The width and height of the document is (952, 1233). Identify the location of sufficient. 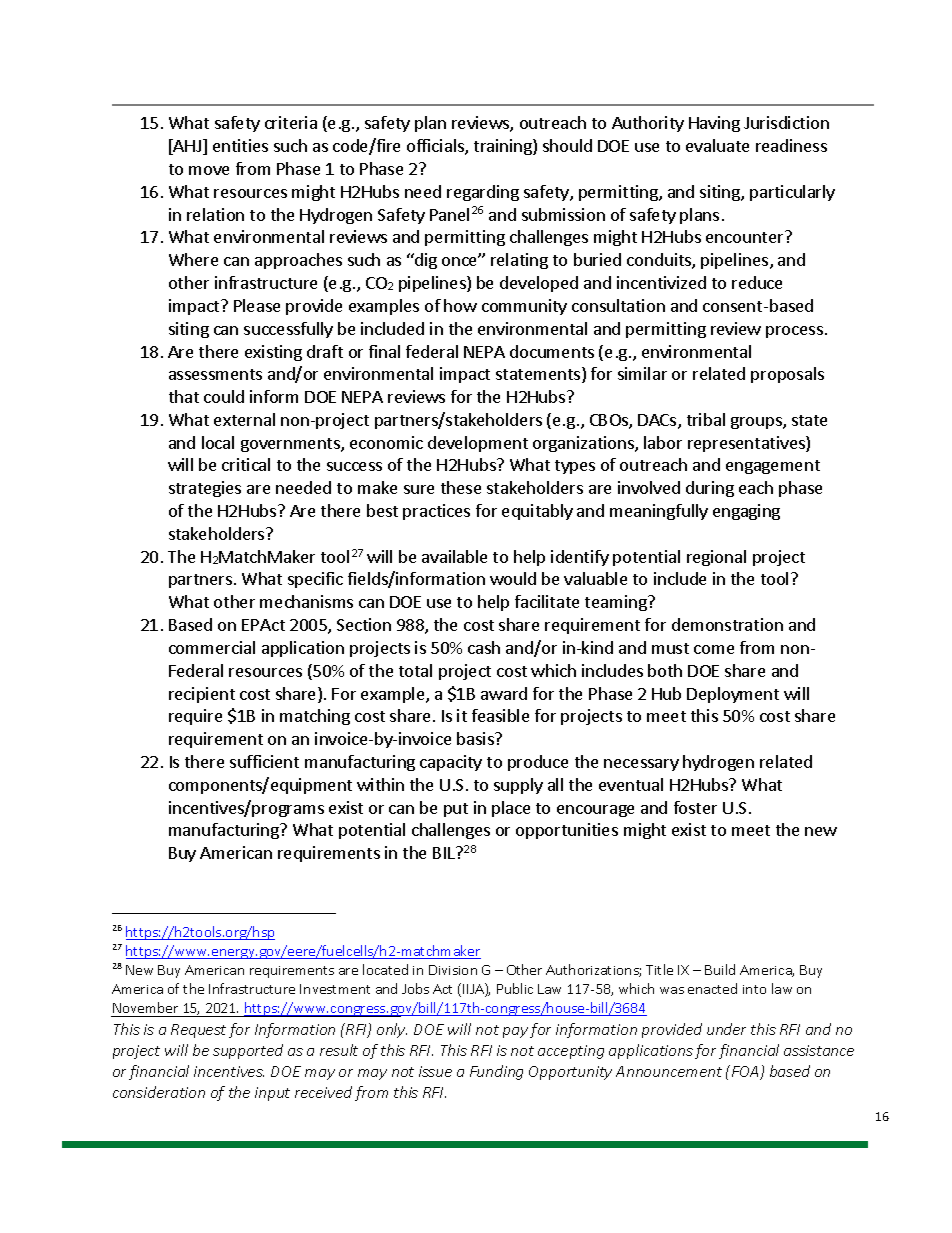
(264, 761).
